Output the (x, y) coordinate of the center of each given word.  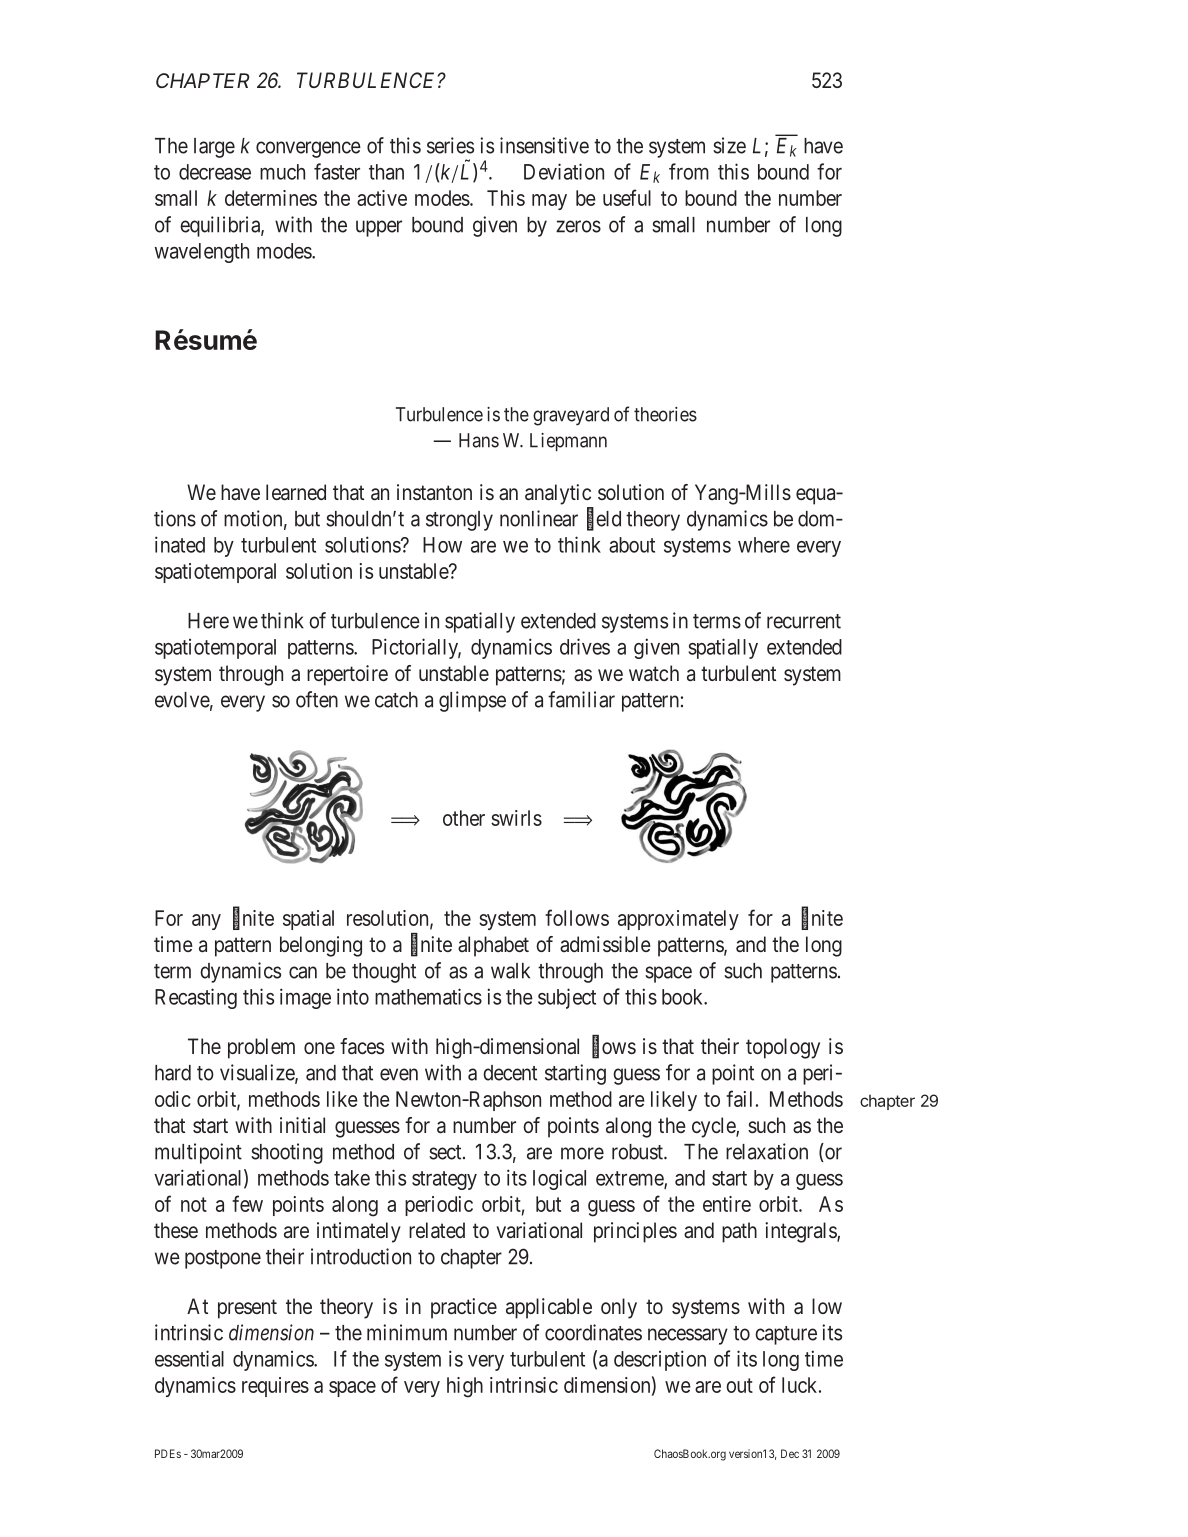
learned (296, 492)
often (317, 699)
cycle (714, 1127)
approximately (678, 920)
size (729, 145)
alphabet (493, 946)
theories (665, 414)
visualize (258, 1073)
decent (510, 1073)
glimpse (472, 701)
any (206, 922)
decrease (215, 172)
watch (654, 673)
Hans (479, 440)
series (450, 145)
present (247, 1309)
